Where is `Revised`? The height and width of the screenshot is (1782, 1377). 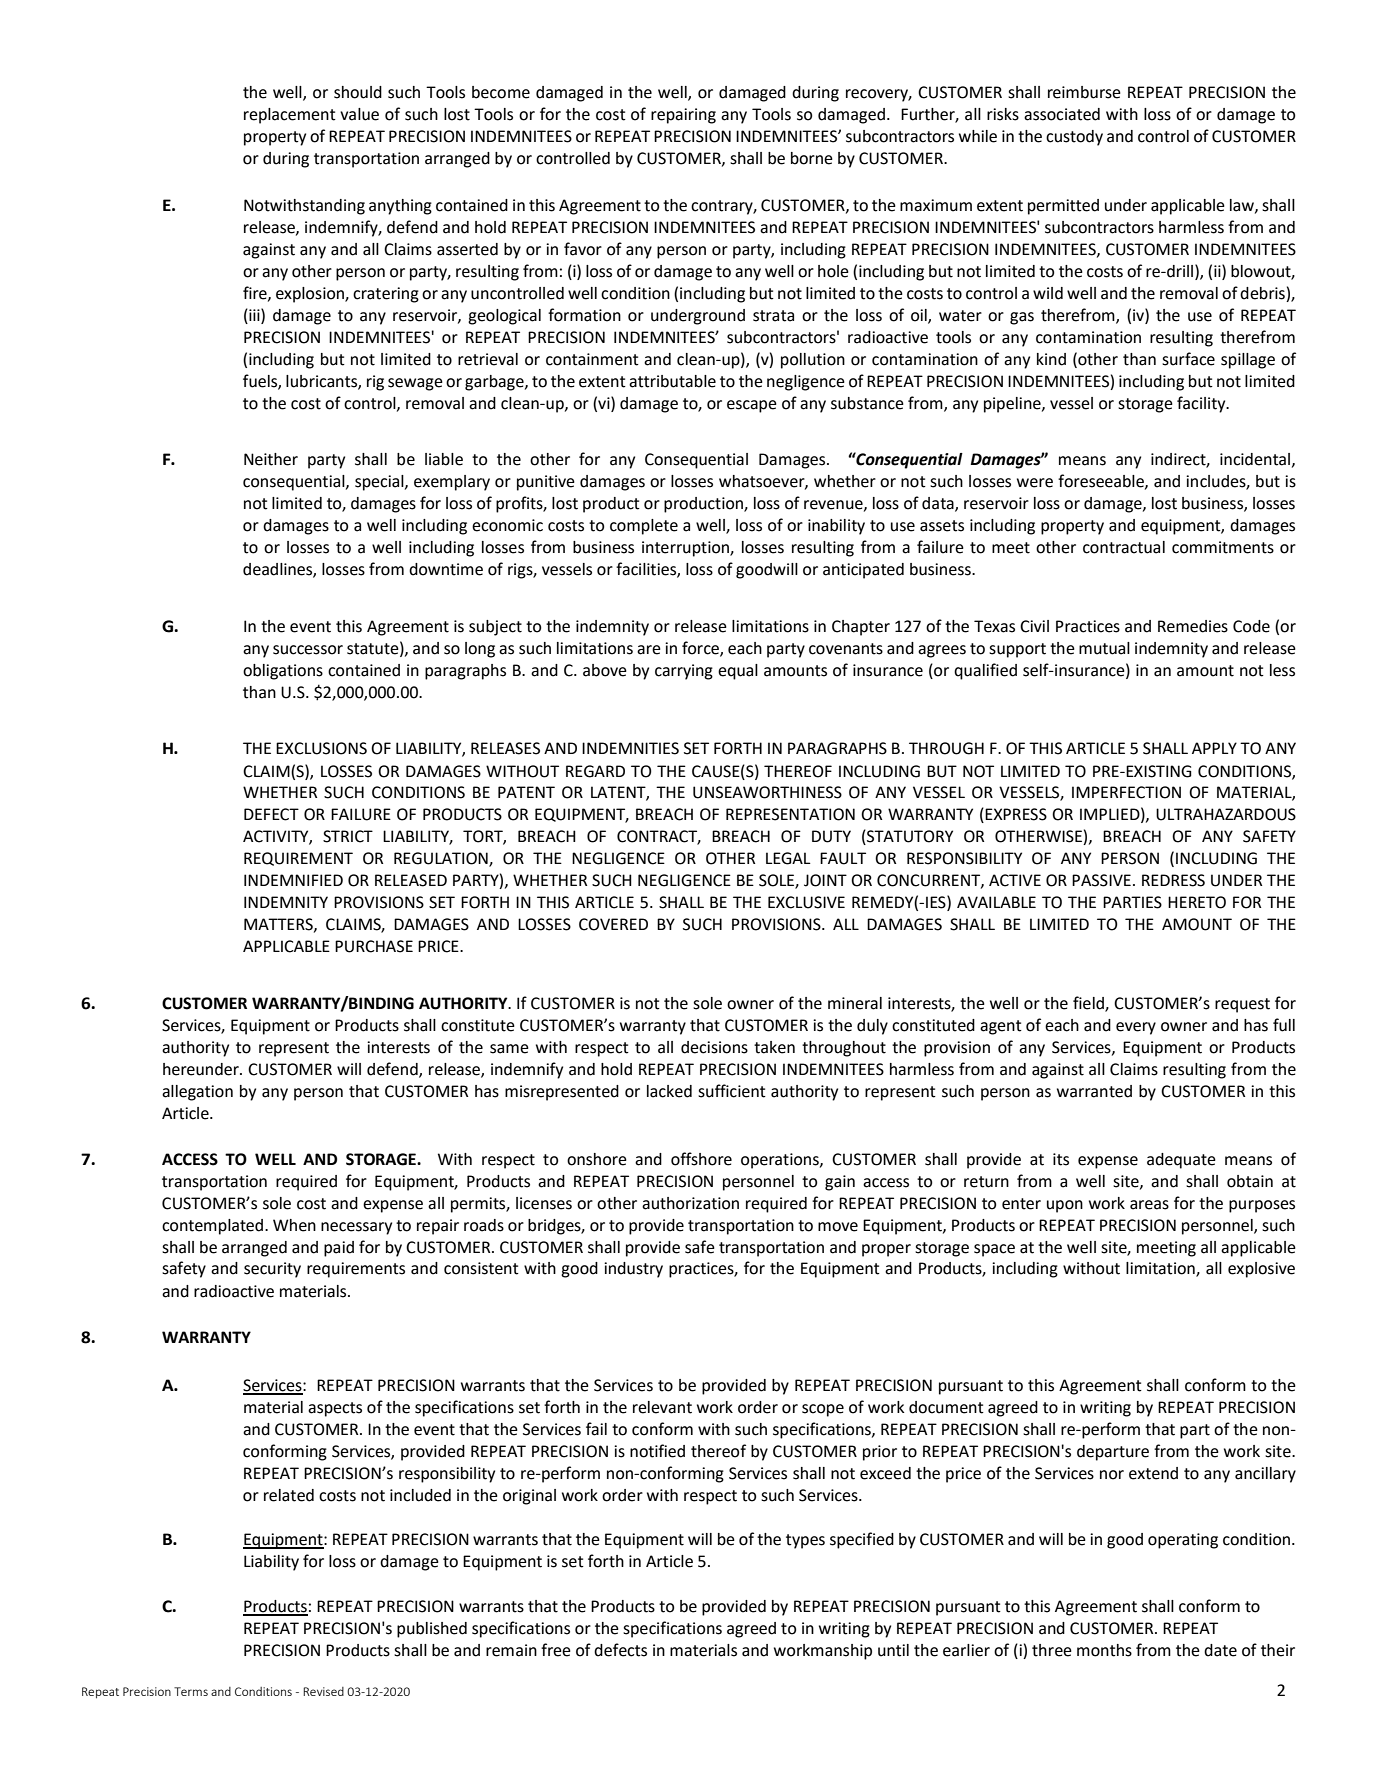 Revised is located at coordinates (323, 1691).
